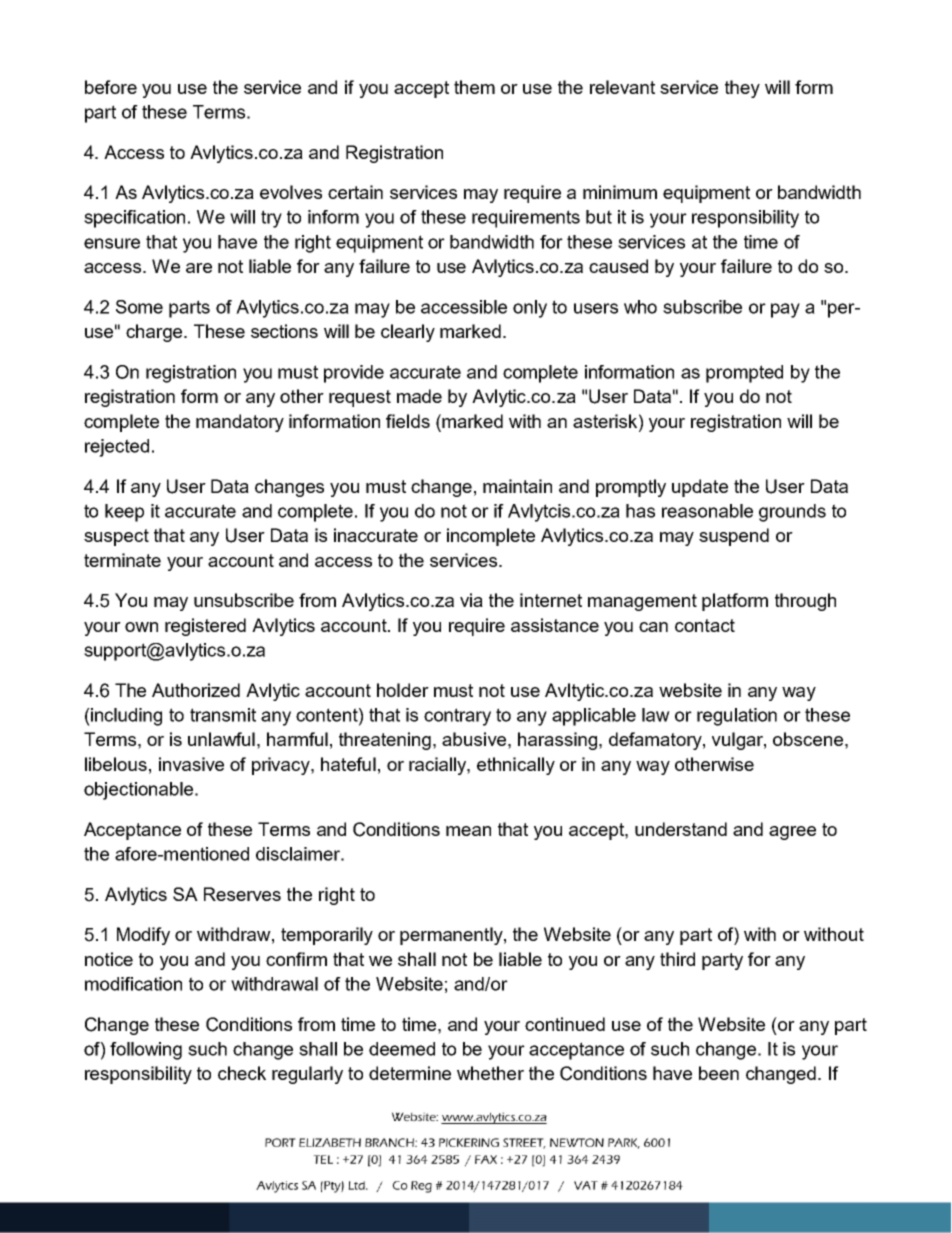  Describe the element at coordinates (221, 739) in the screenshot. I see `unlawful` at that location.
